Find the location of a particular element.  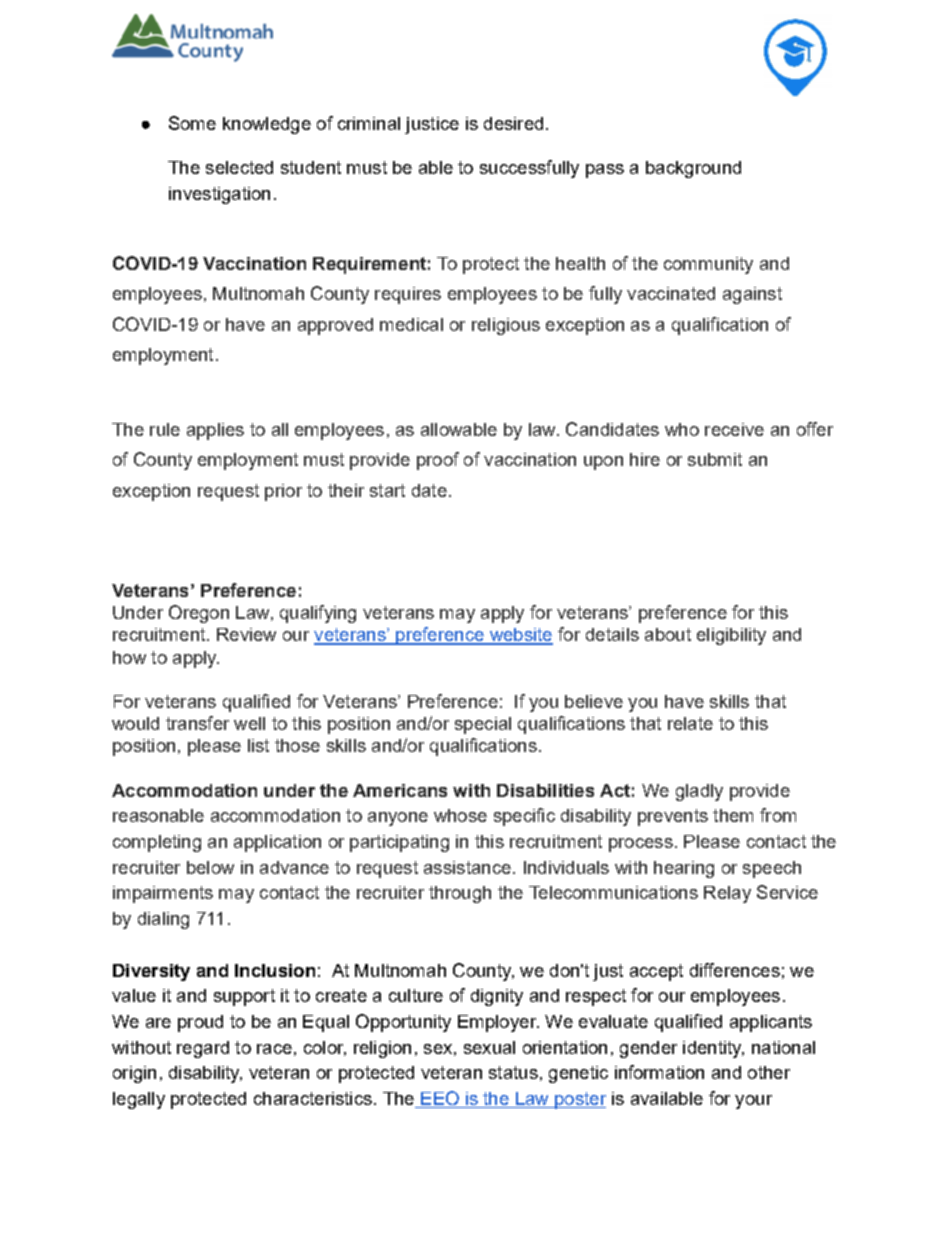

sexual is located at coordinates (489, 1047).
